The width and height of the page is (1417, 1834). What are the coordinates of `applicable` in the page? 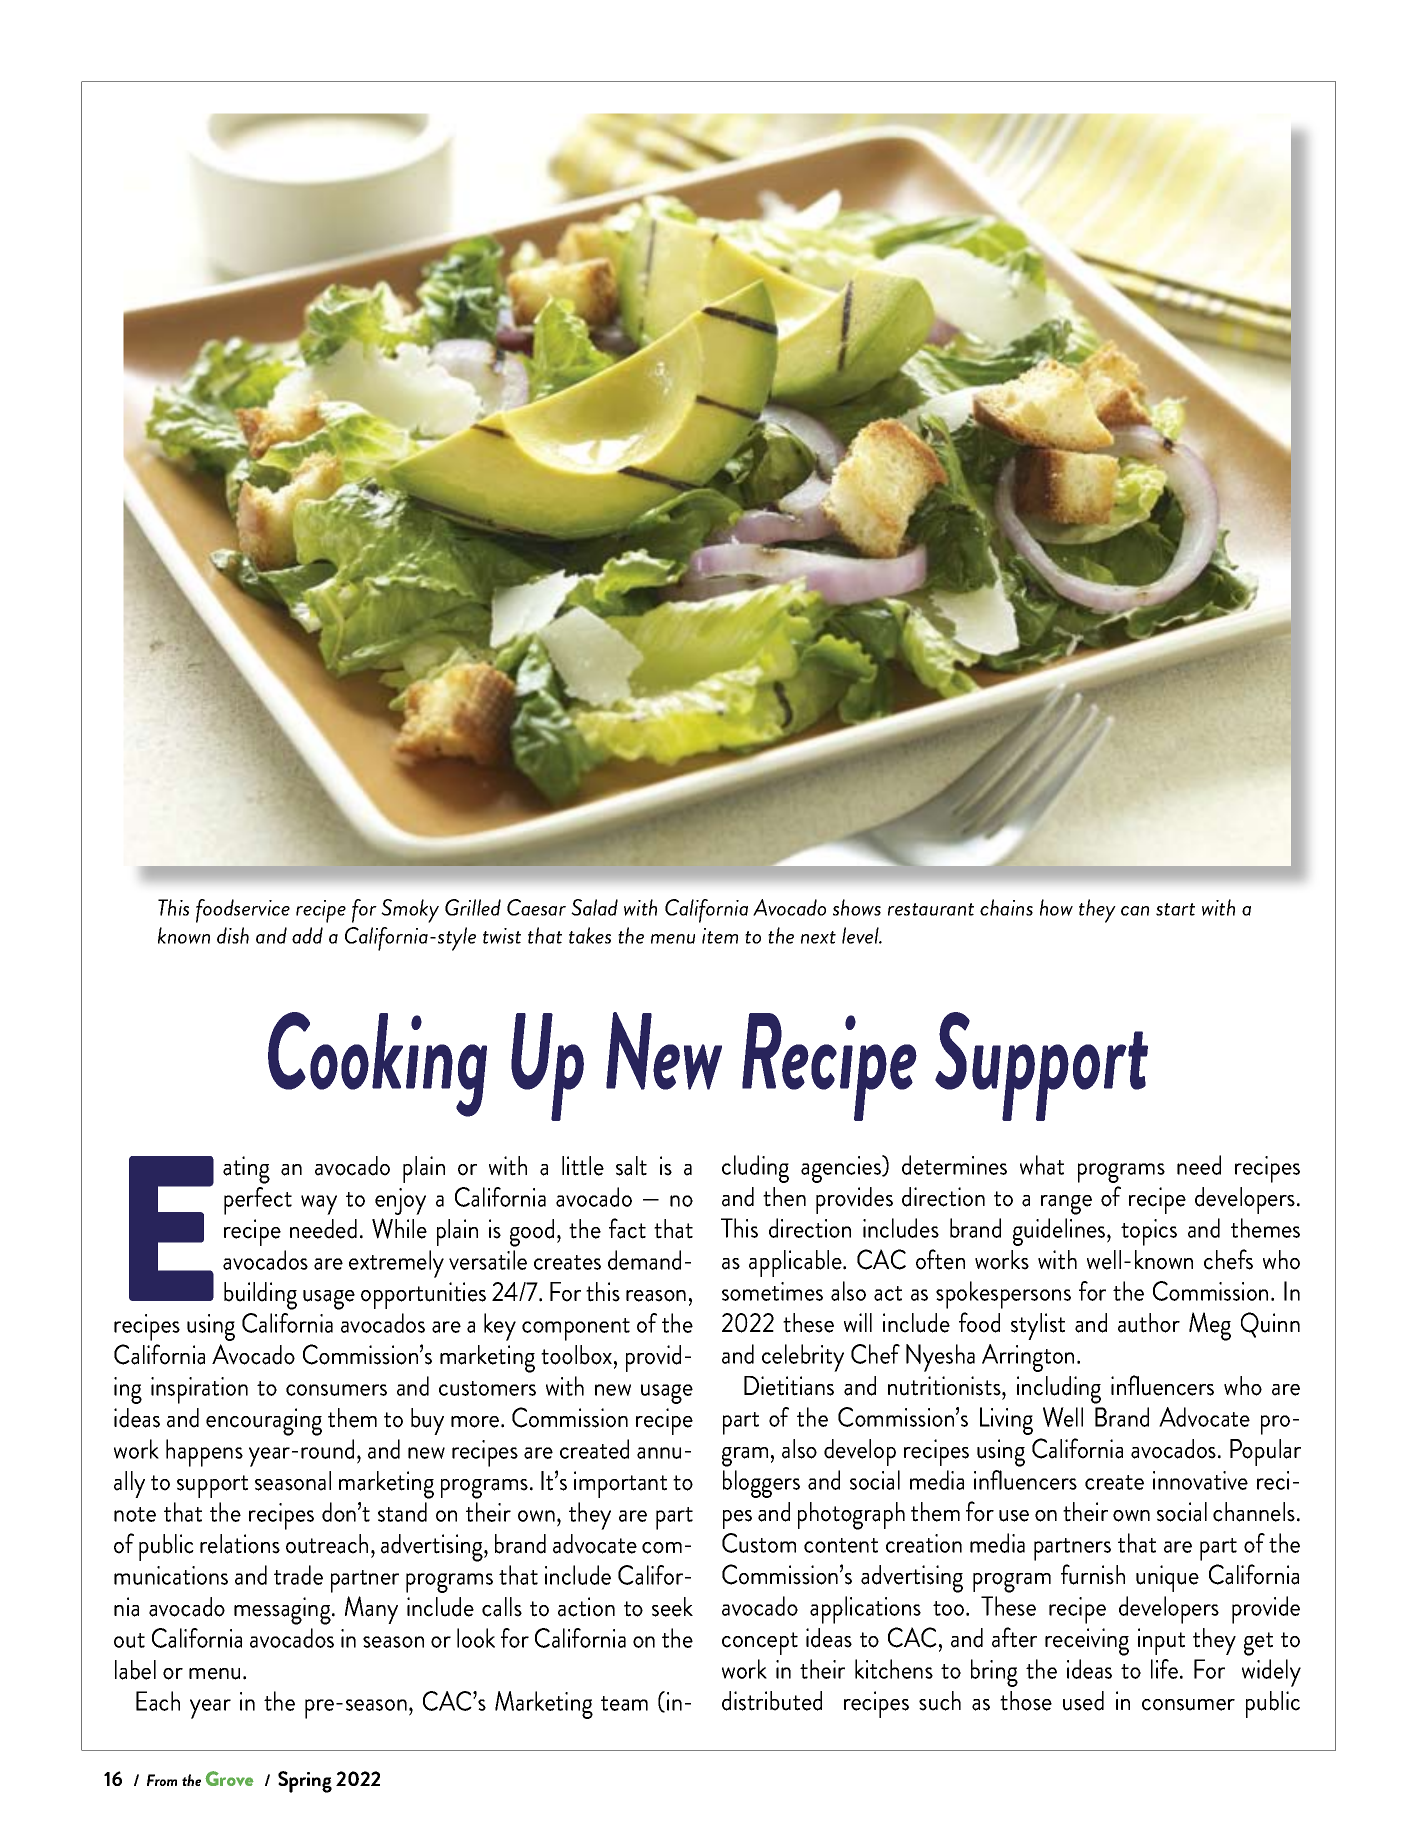 It's located at (796, 1263).
